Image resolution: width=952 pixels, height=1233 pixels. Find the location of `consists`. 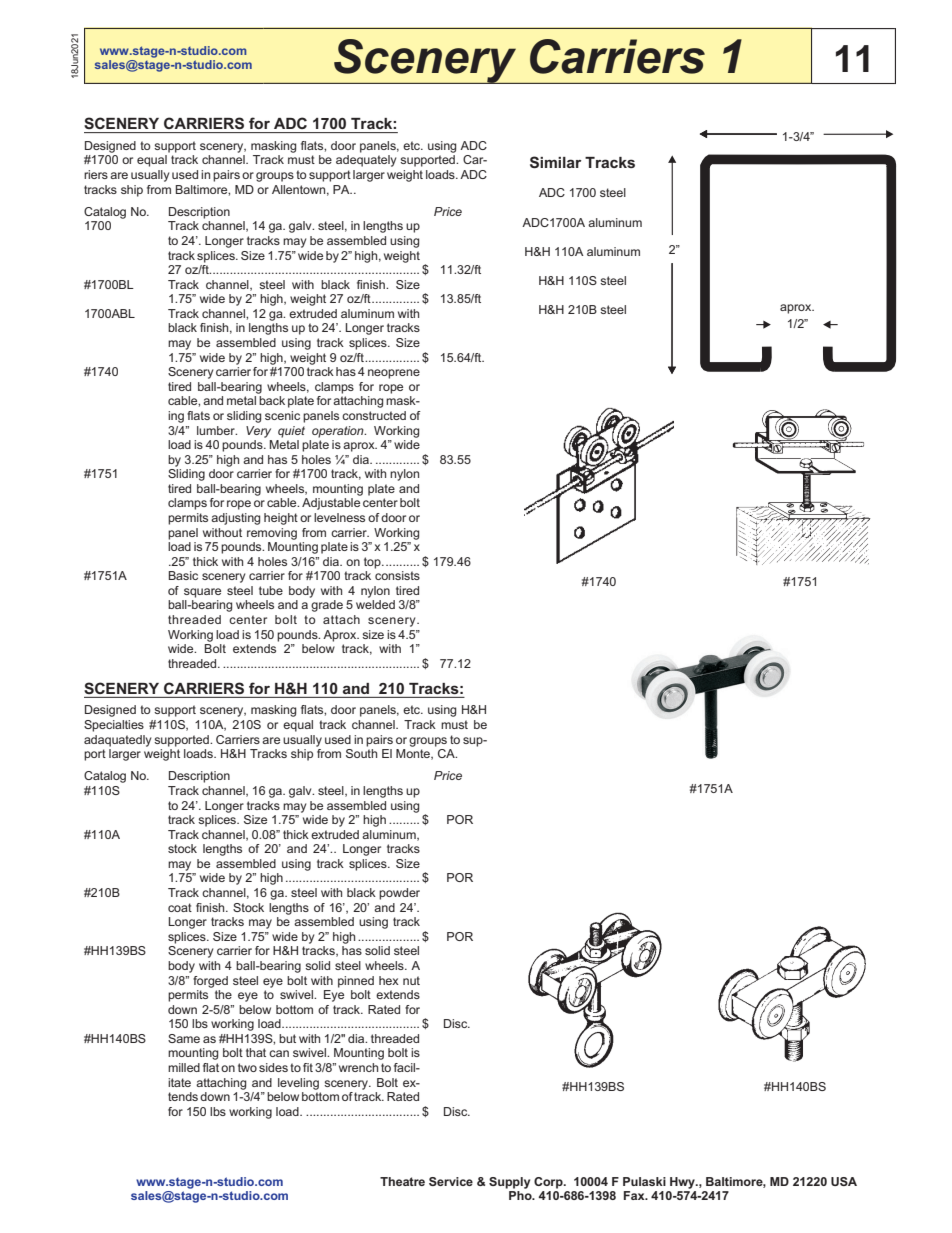

consists is located at coordinates (397, 575).
